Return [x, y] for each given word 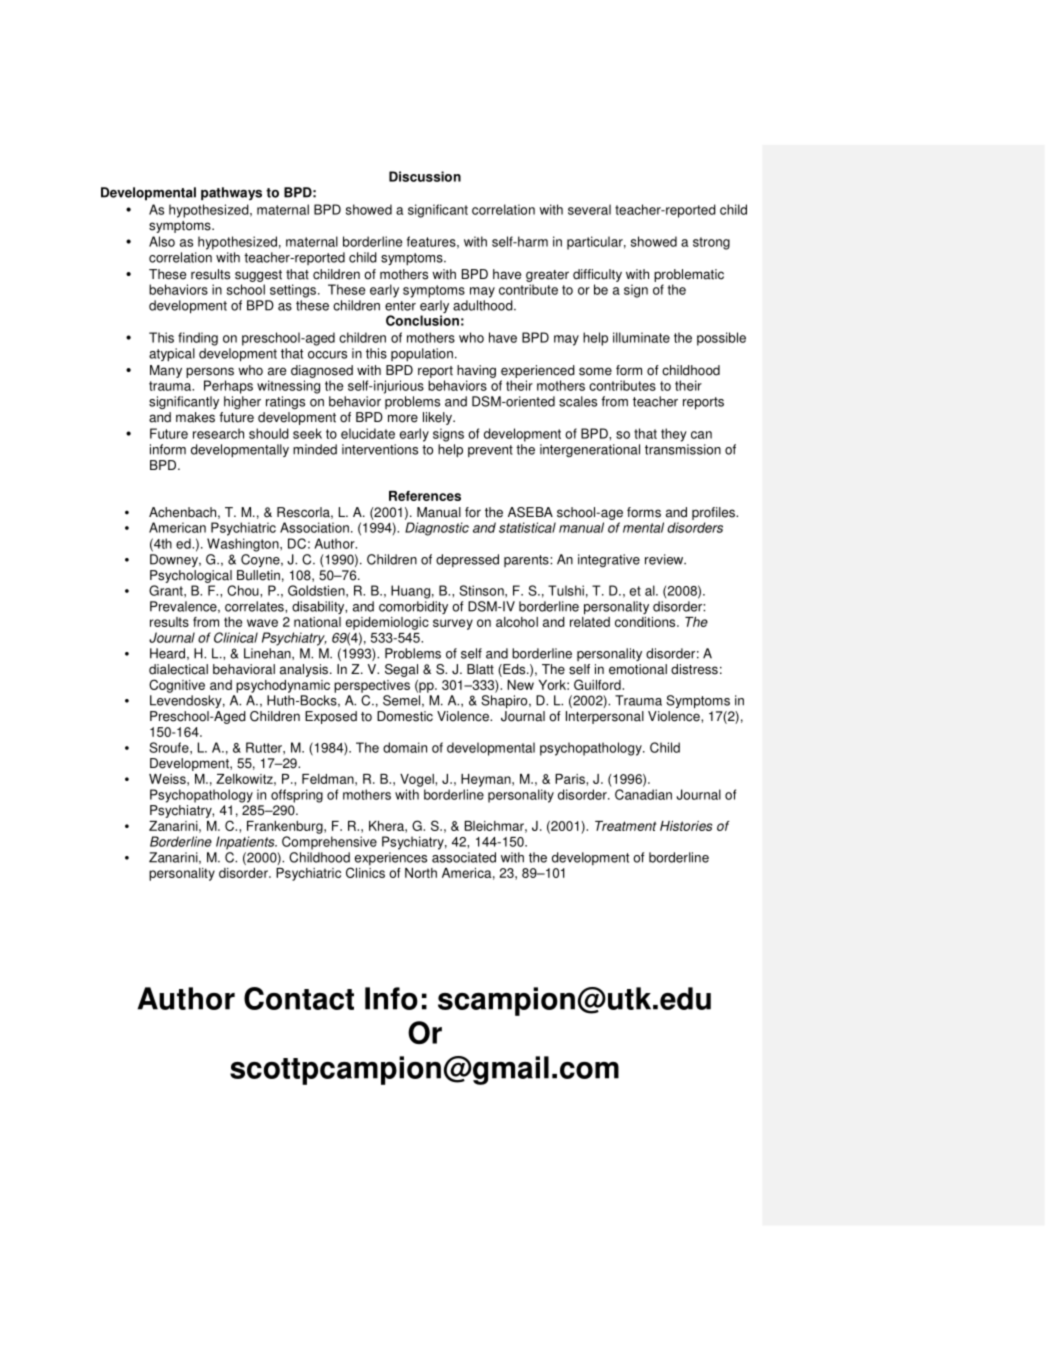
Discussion [425, 176]
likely [439, 418]
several [589, 209]
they [674, 435]
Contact [299, 998]
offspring [297, 796]
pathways [231, 194]
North [421, 873]
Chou [244, 590]
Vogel [418, 780]
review [665, 559]
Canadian [643, 794]
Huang [410, 592]
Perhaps [228, 387]
